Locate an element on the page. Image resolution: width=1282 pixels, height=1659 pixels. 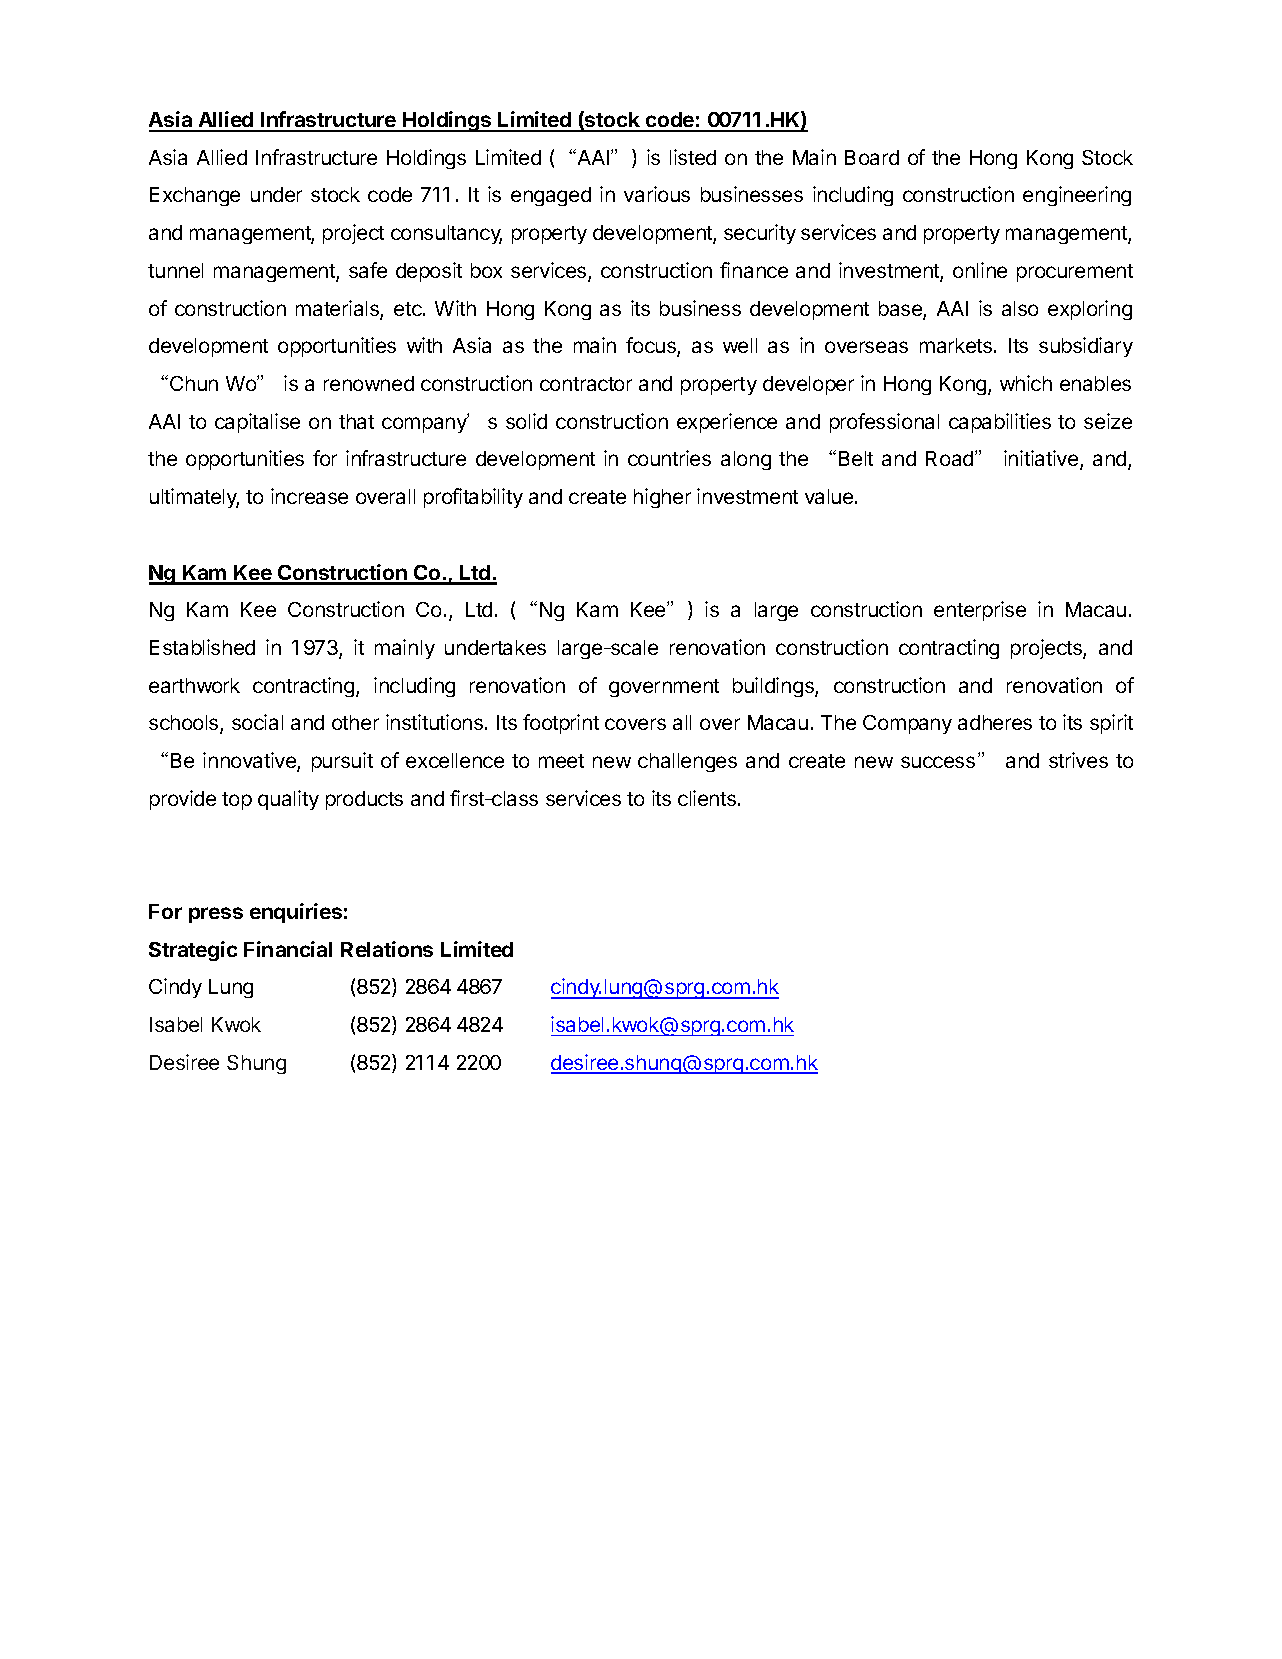
enquiries is located at coordinates (296, 913).
